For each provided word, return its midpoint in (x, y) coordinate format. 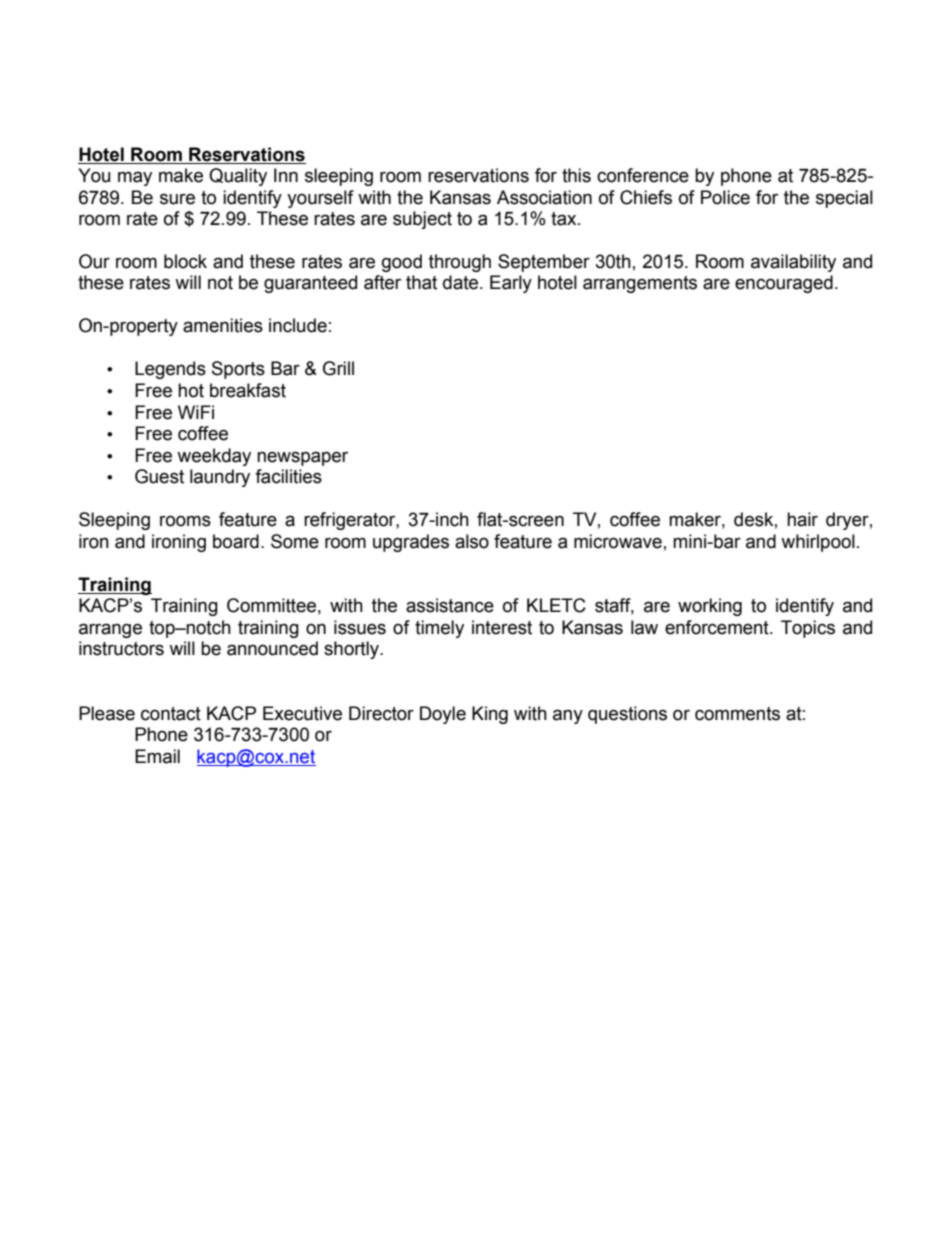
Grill (338, 368)
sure (177, 199)
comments (737, 714)
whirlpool (818, 543)
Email (157, 756)
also (472, 541)
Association (544, 197)
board (236, 541)
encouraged (784, 284)
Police (725, 197)
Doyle (443, 715)
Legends (170, 370)
